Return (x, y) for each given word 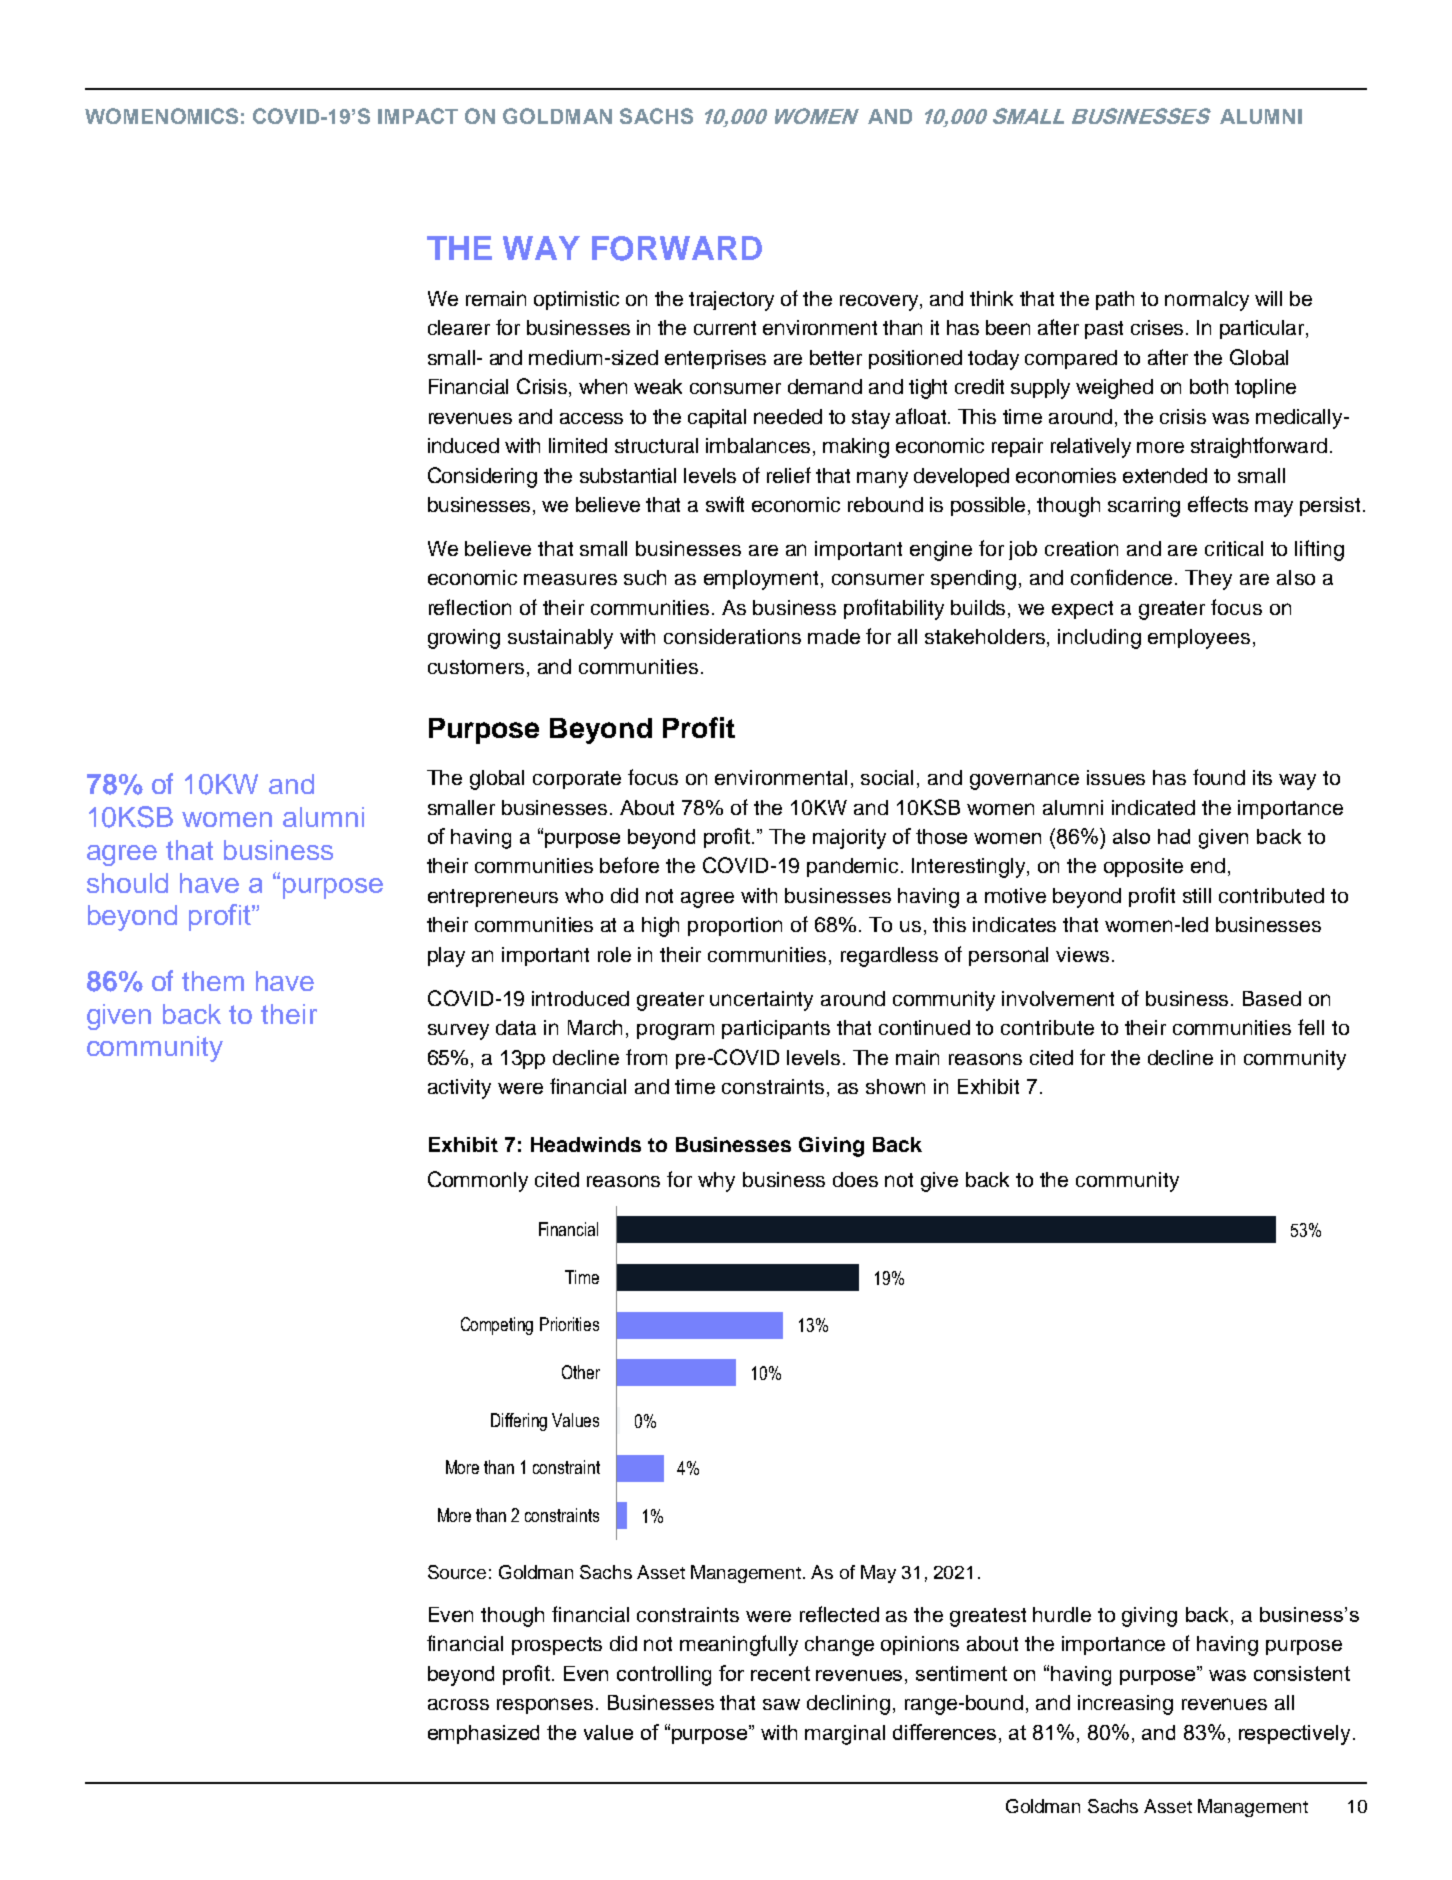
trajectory (731, 301)
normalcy (1207, 301)
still (1197, 895)
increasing (1125, 1705)
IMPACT (418, 116)
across (458, 1704)
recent (780, 1673)
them (213, 981)
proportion (735, 926)
